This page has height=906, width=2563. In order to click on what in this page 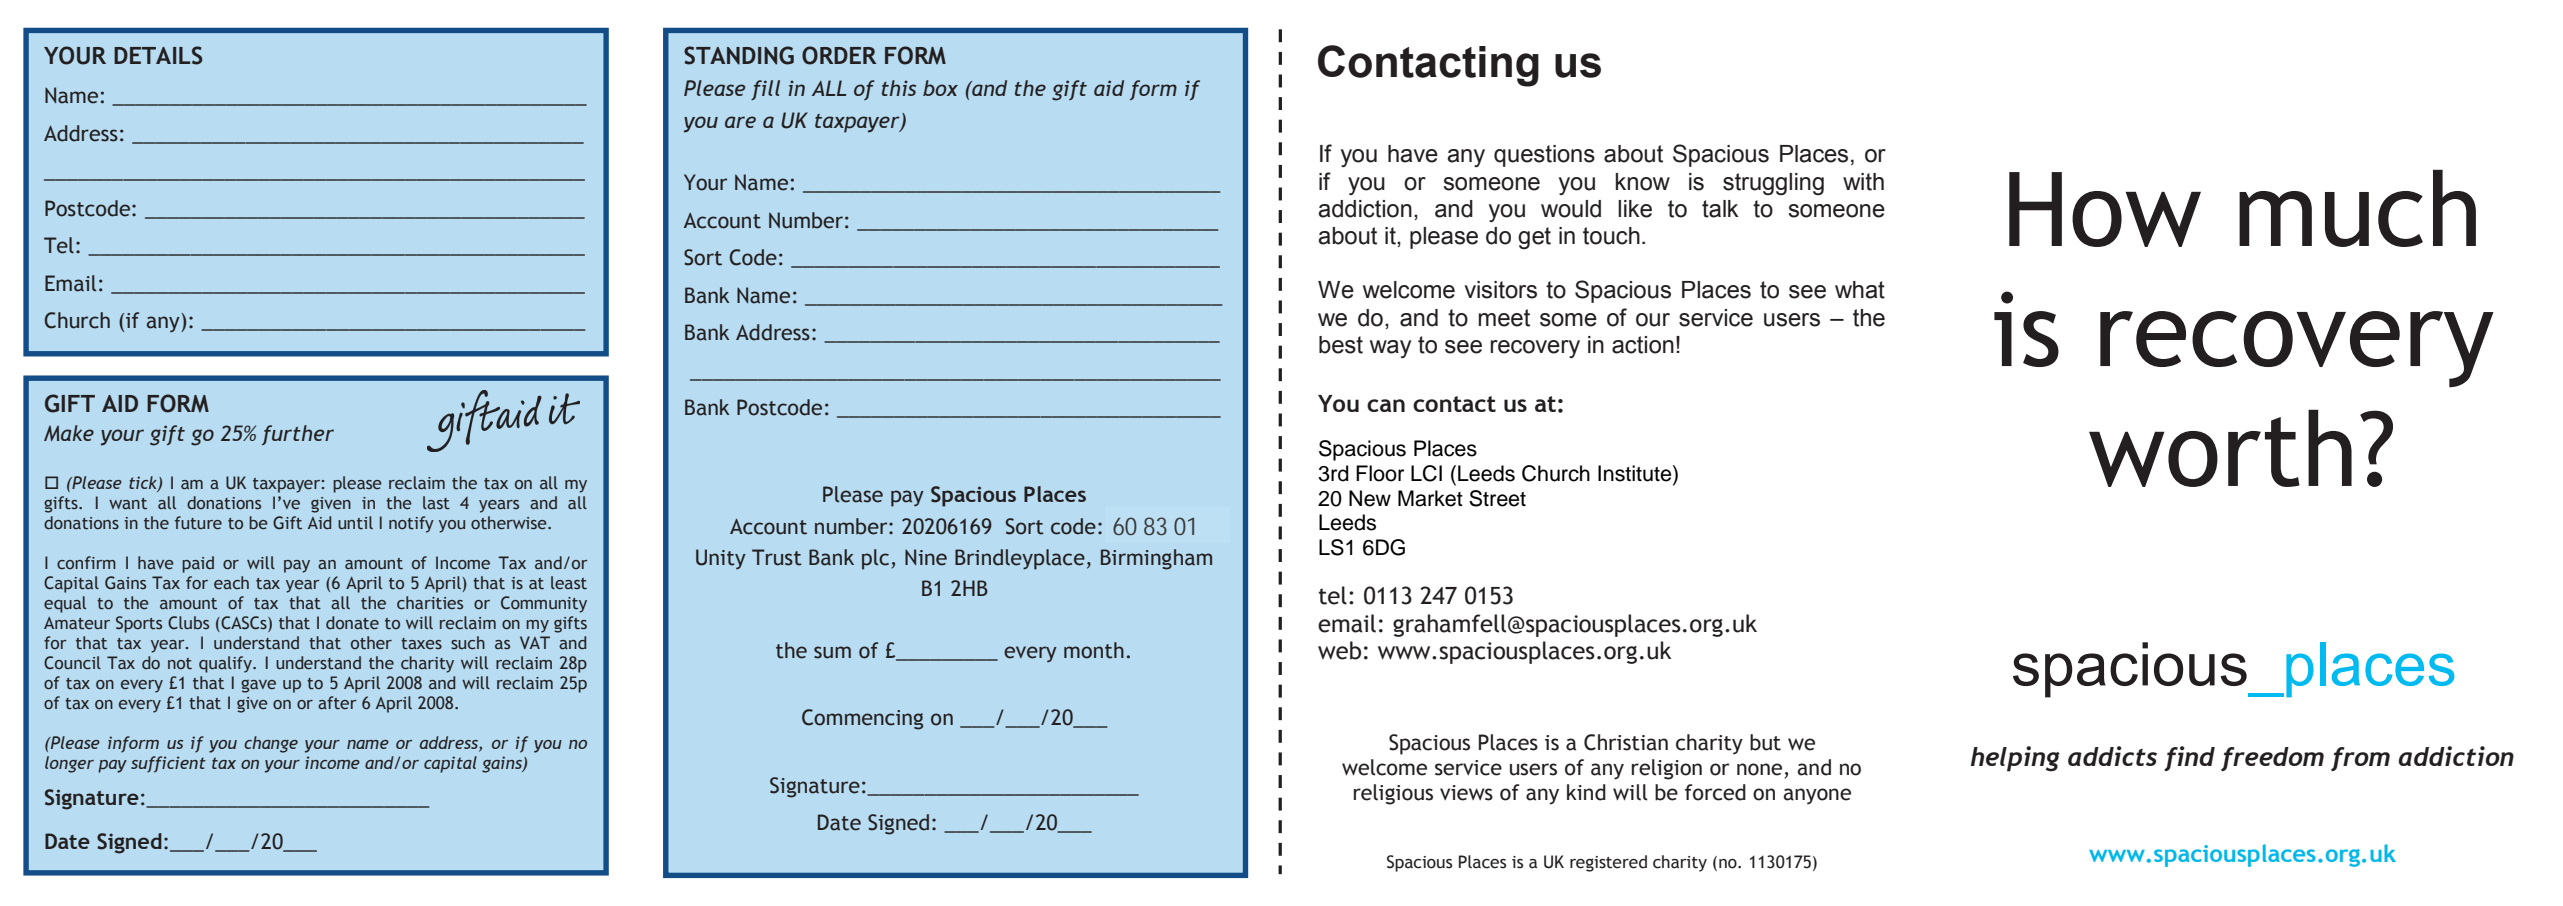, I will do `click(1860, 290)`.
